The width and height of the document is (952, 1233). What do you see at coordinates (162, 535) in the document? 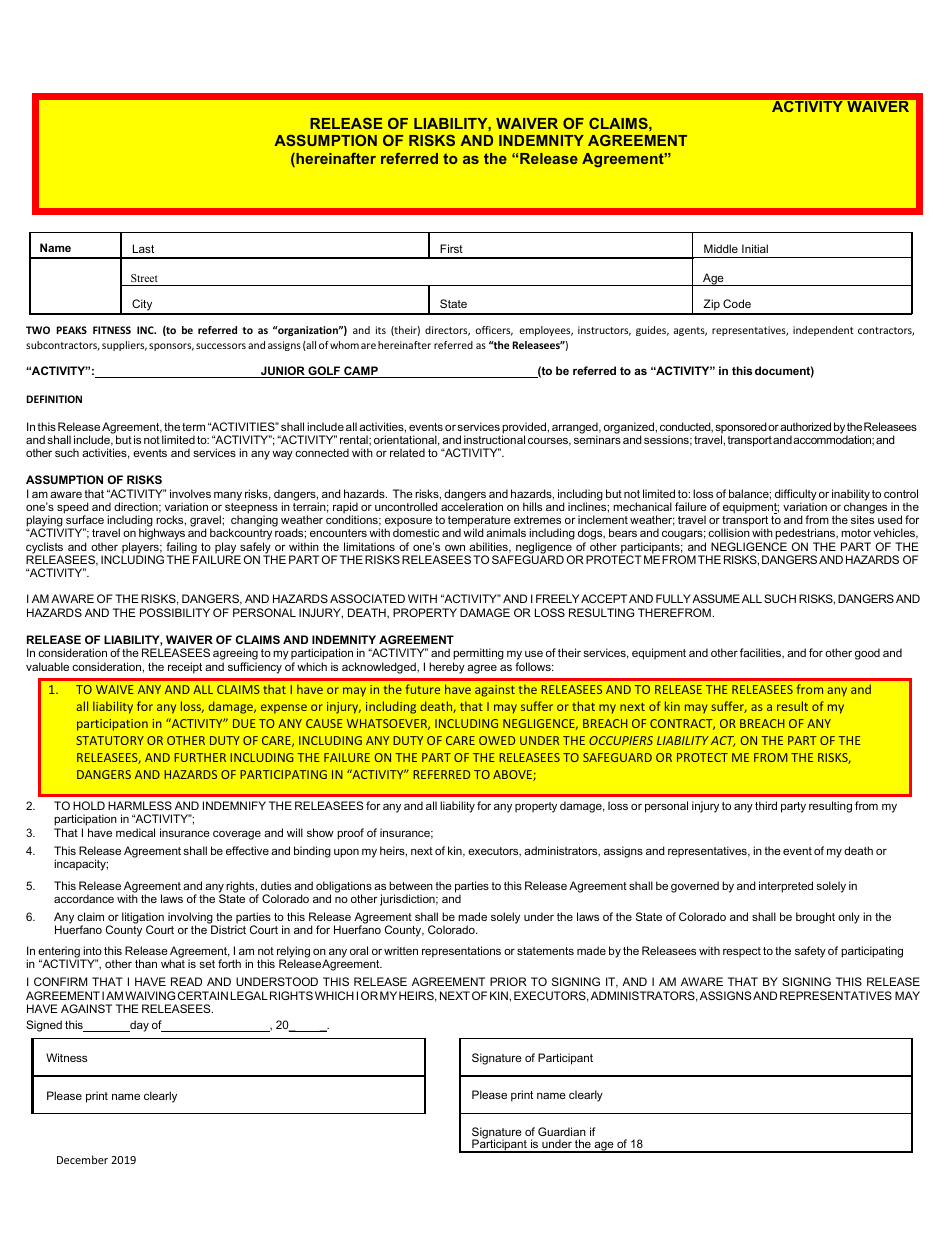
I see `highways` at bounding box center [162, 535].
